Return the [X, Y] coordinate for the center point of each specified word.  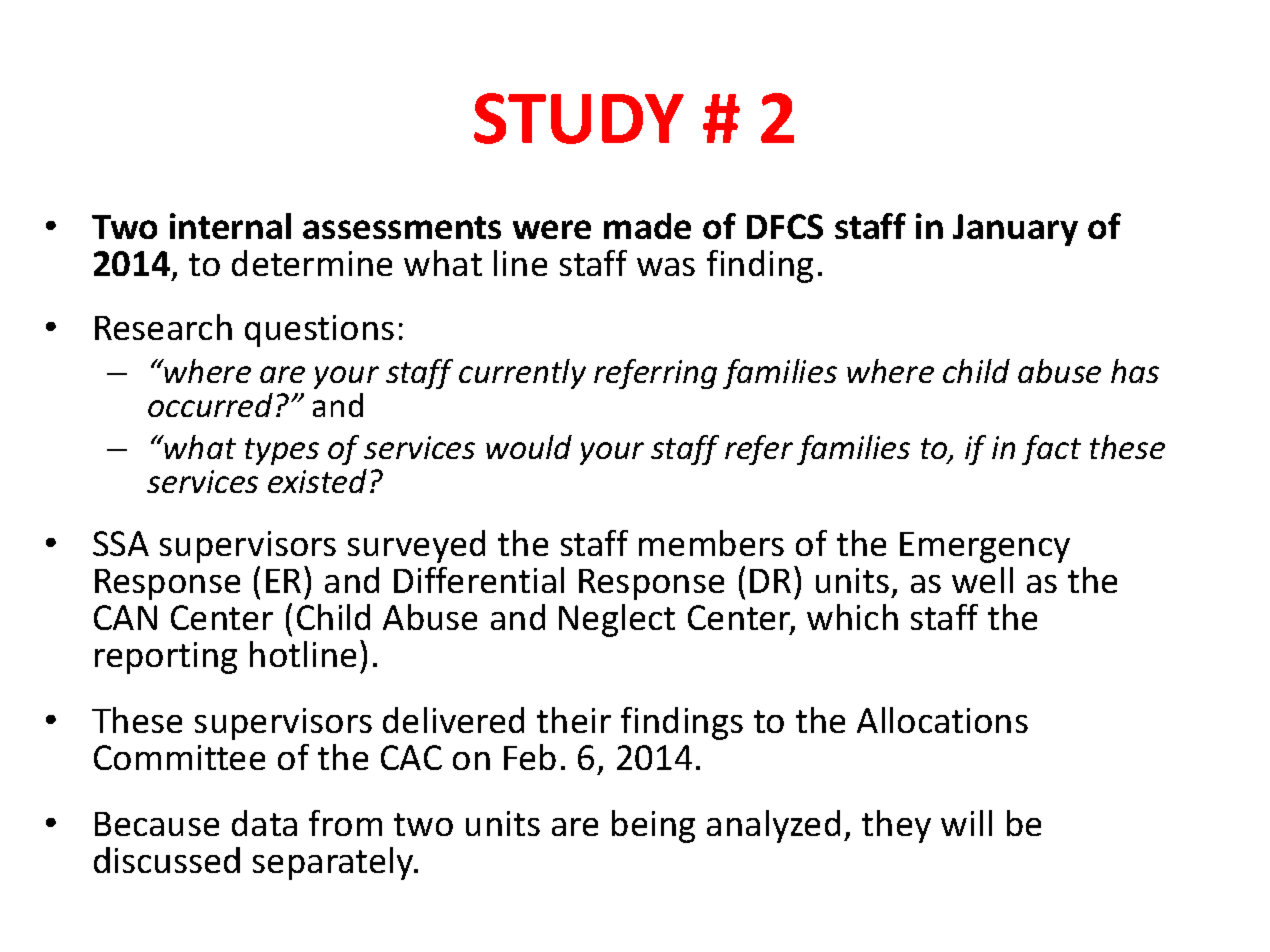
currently [522, 374]
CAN [125, 617]
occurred [210, 405]
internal [230, 226]
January [1015, 230]
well [982, 580]
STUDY [579, 118]
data [264, 823]
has [1135, 371]
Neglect [617, 620]
